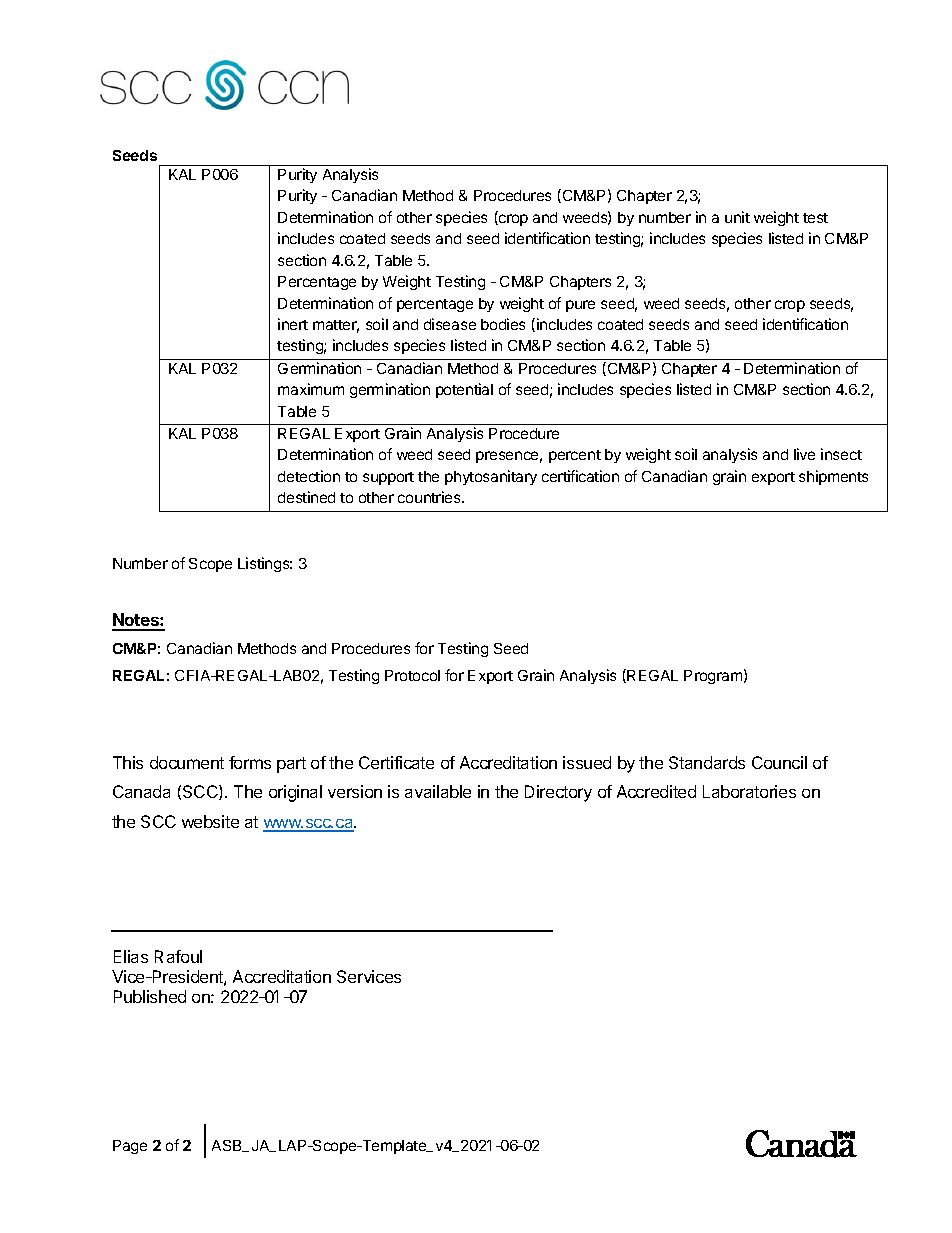  Describe the element at coordinates (150, 996) in the page. I see `Published` at that location.
